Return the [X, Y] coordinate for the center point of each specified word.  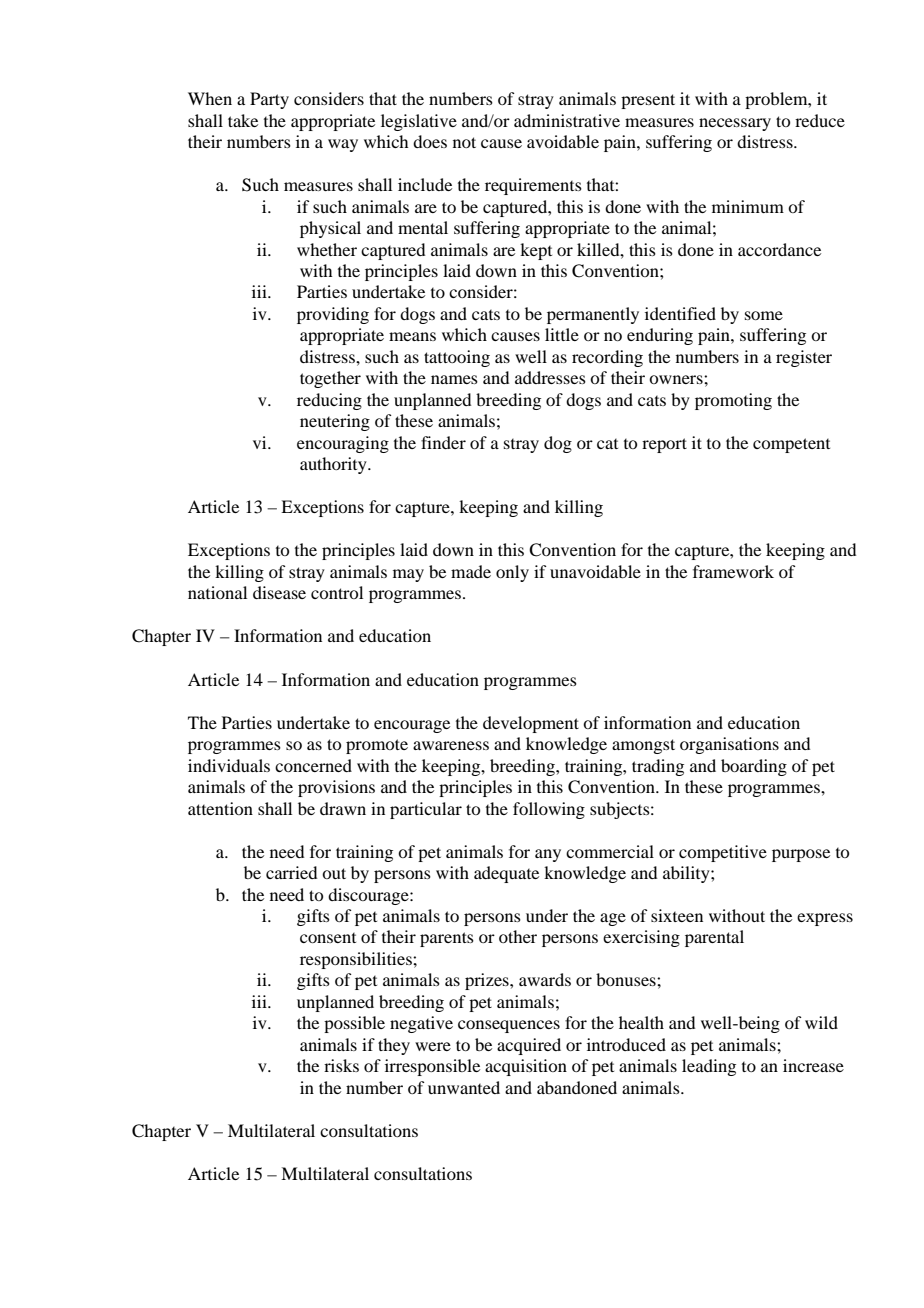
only [512, 573]
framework [733, 571]
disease [279, 592]
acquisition [526, 1067]
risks [341, 1065]
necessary [735, 124]
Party [269, 100]
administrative [567, 120]
